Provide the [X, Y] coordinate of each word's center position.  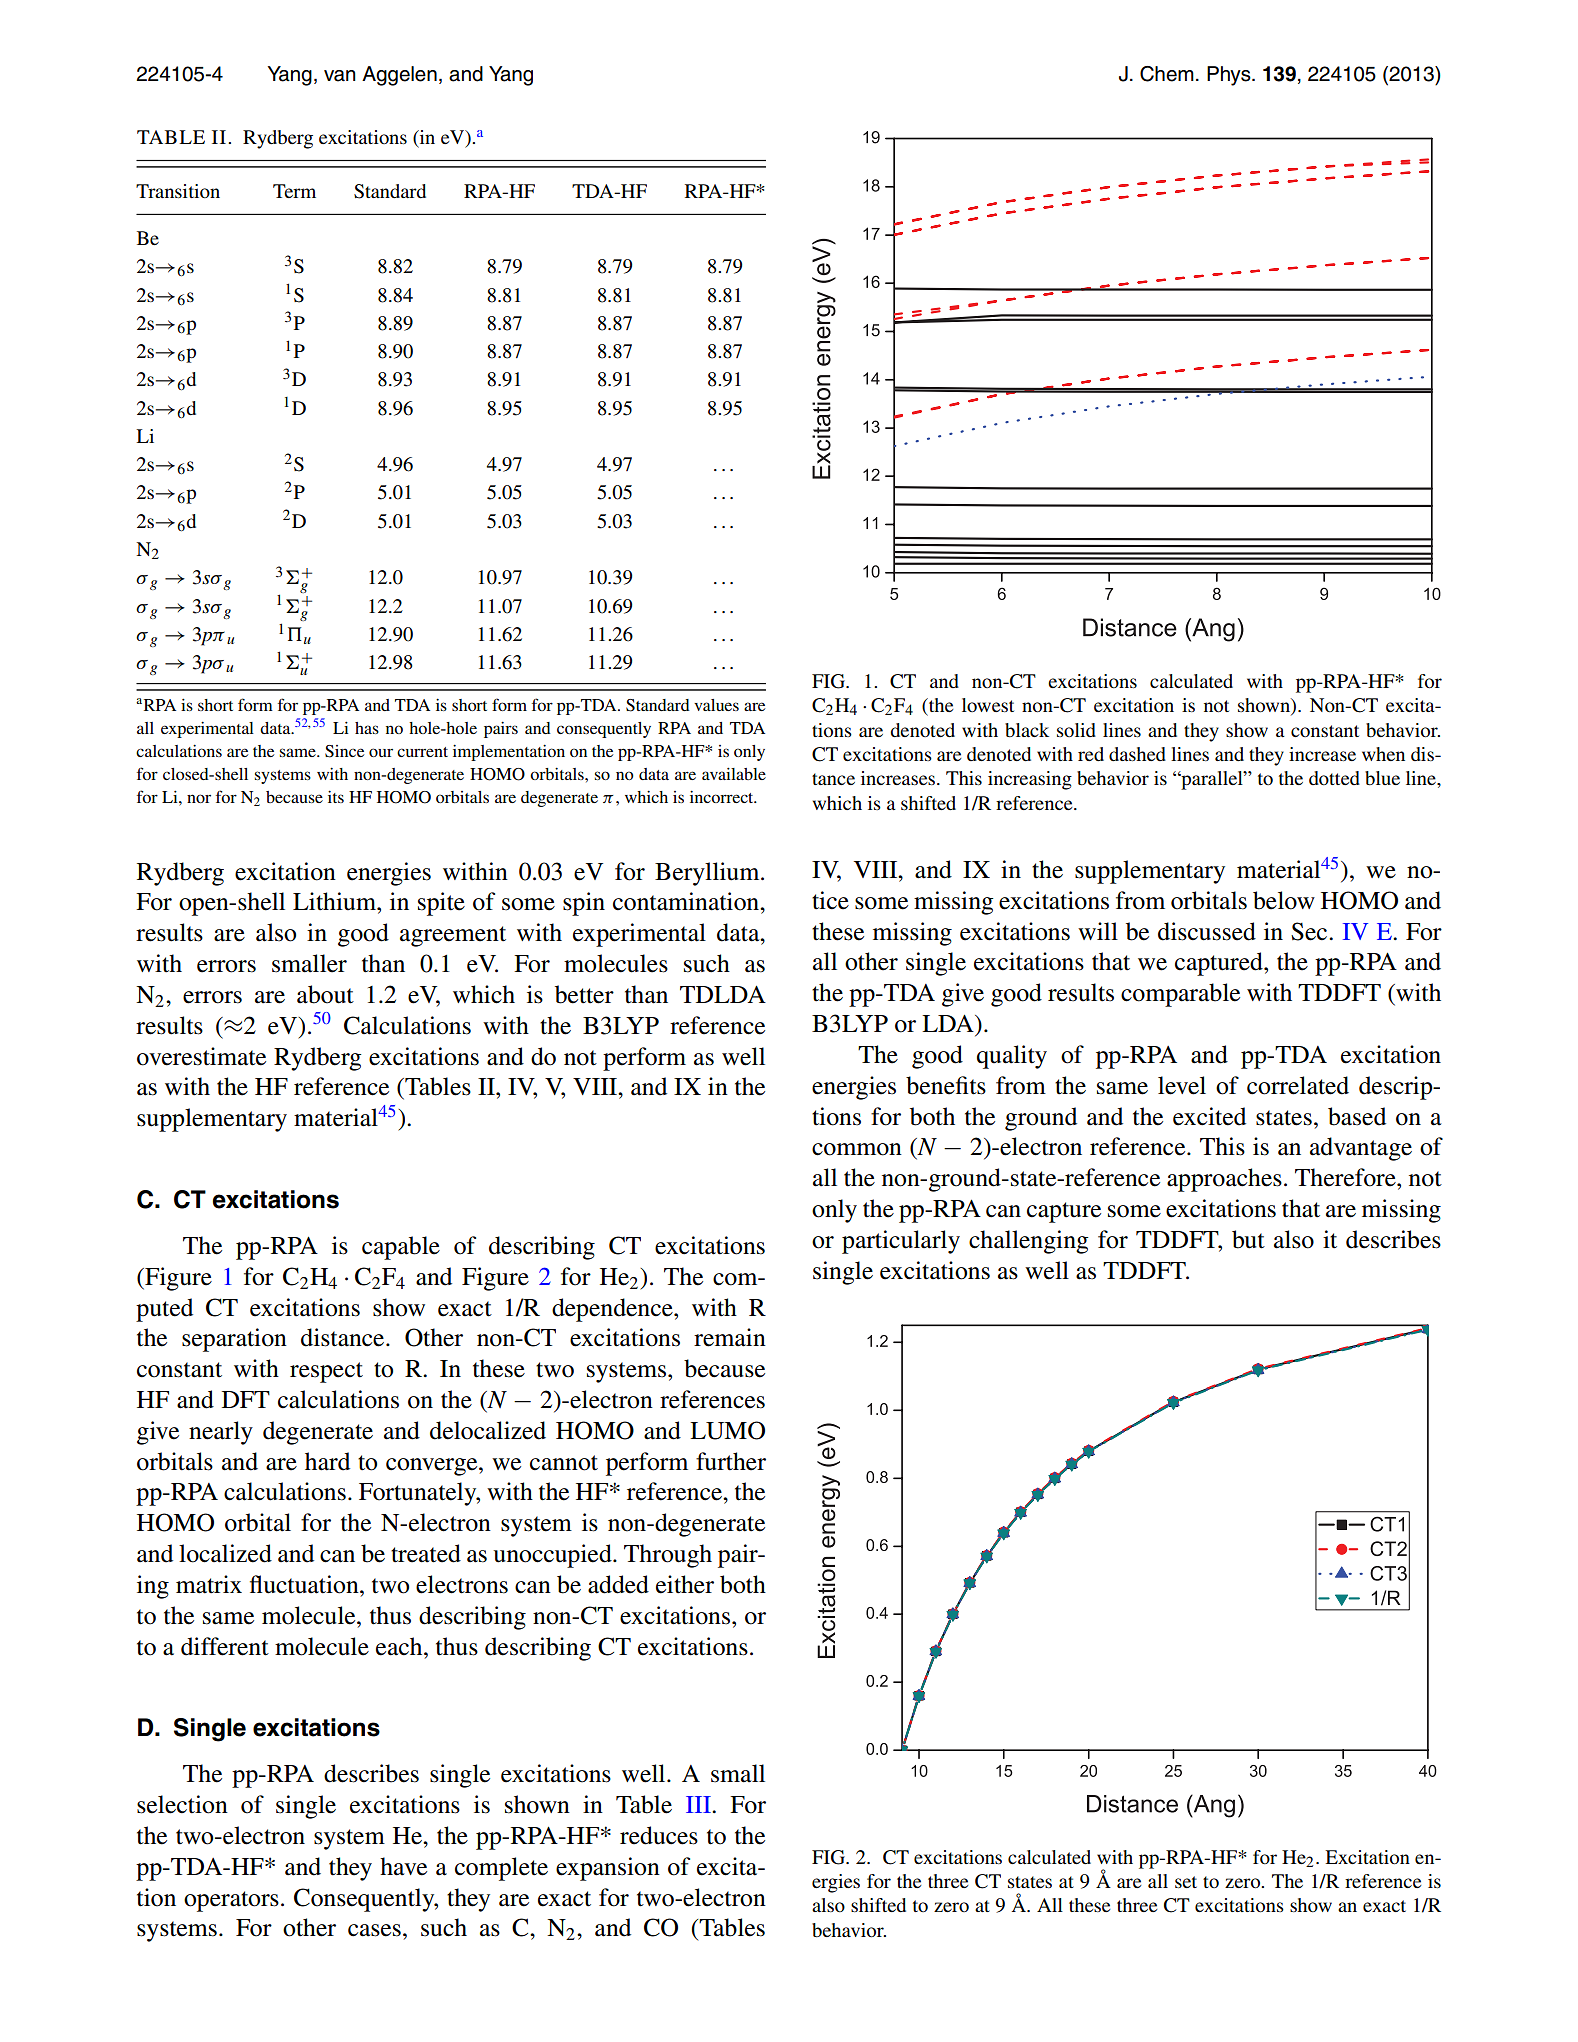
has [367, 728]
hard [327, 1461]
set [1186, 1882]
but [1248, 1239]
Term [294, 191]
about [325, 994]
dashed [1137, 754]
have [403, 1866]
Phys [1230, 76]
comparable [1180, 995]
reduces [659, 1835]
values [716, 705]
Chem [1167, 74]
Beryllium [708, 874]
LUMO [727, 1430]
